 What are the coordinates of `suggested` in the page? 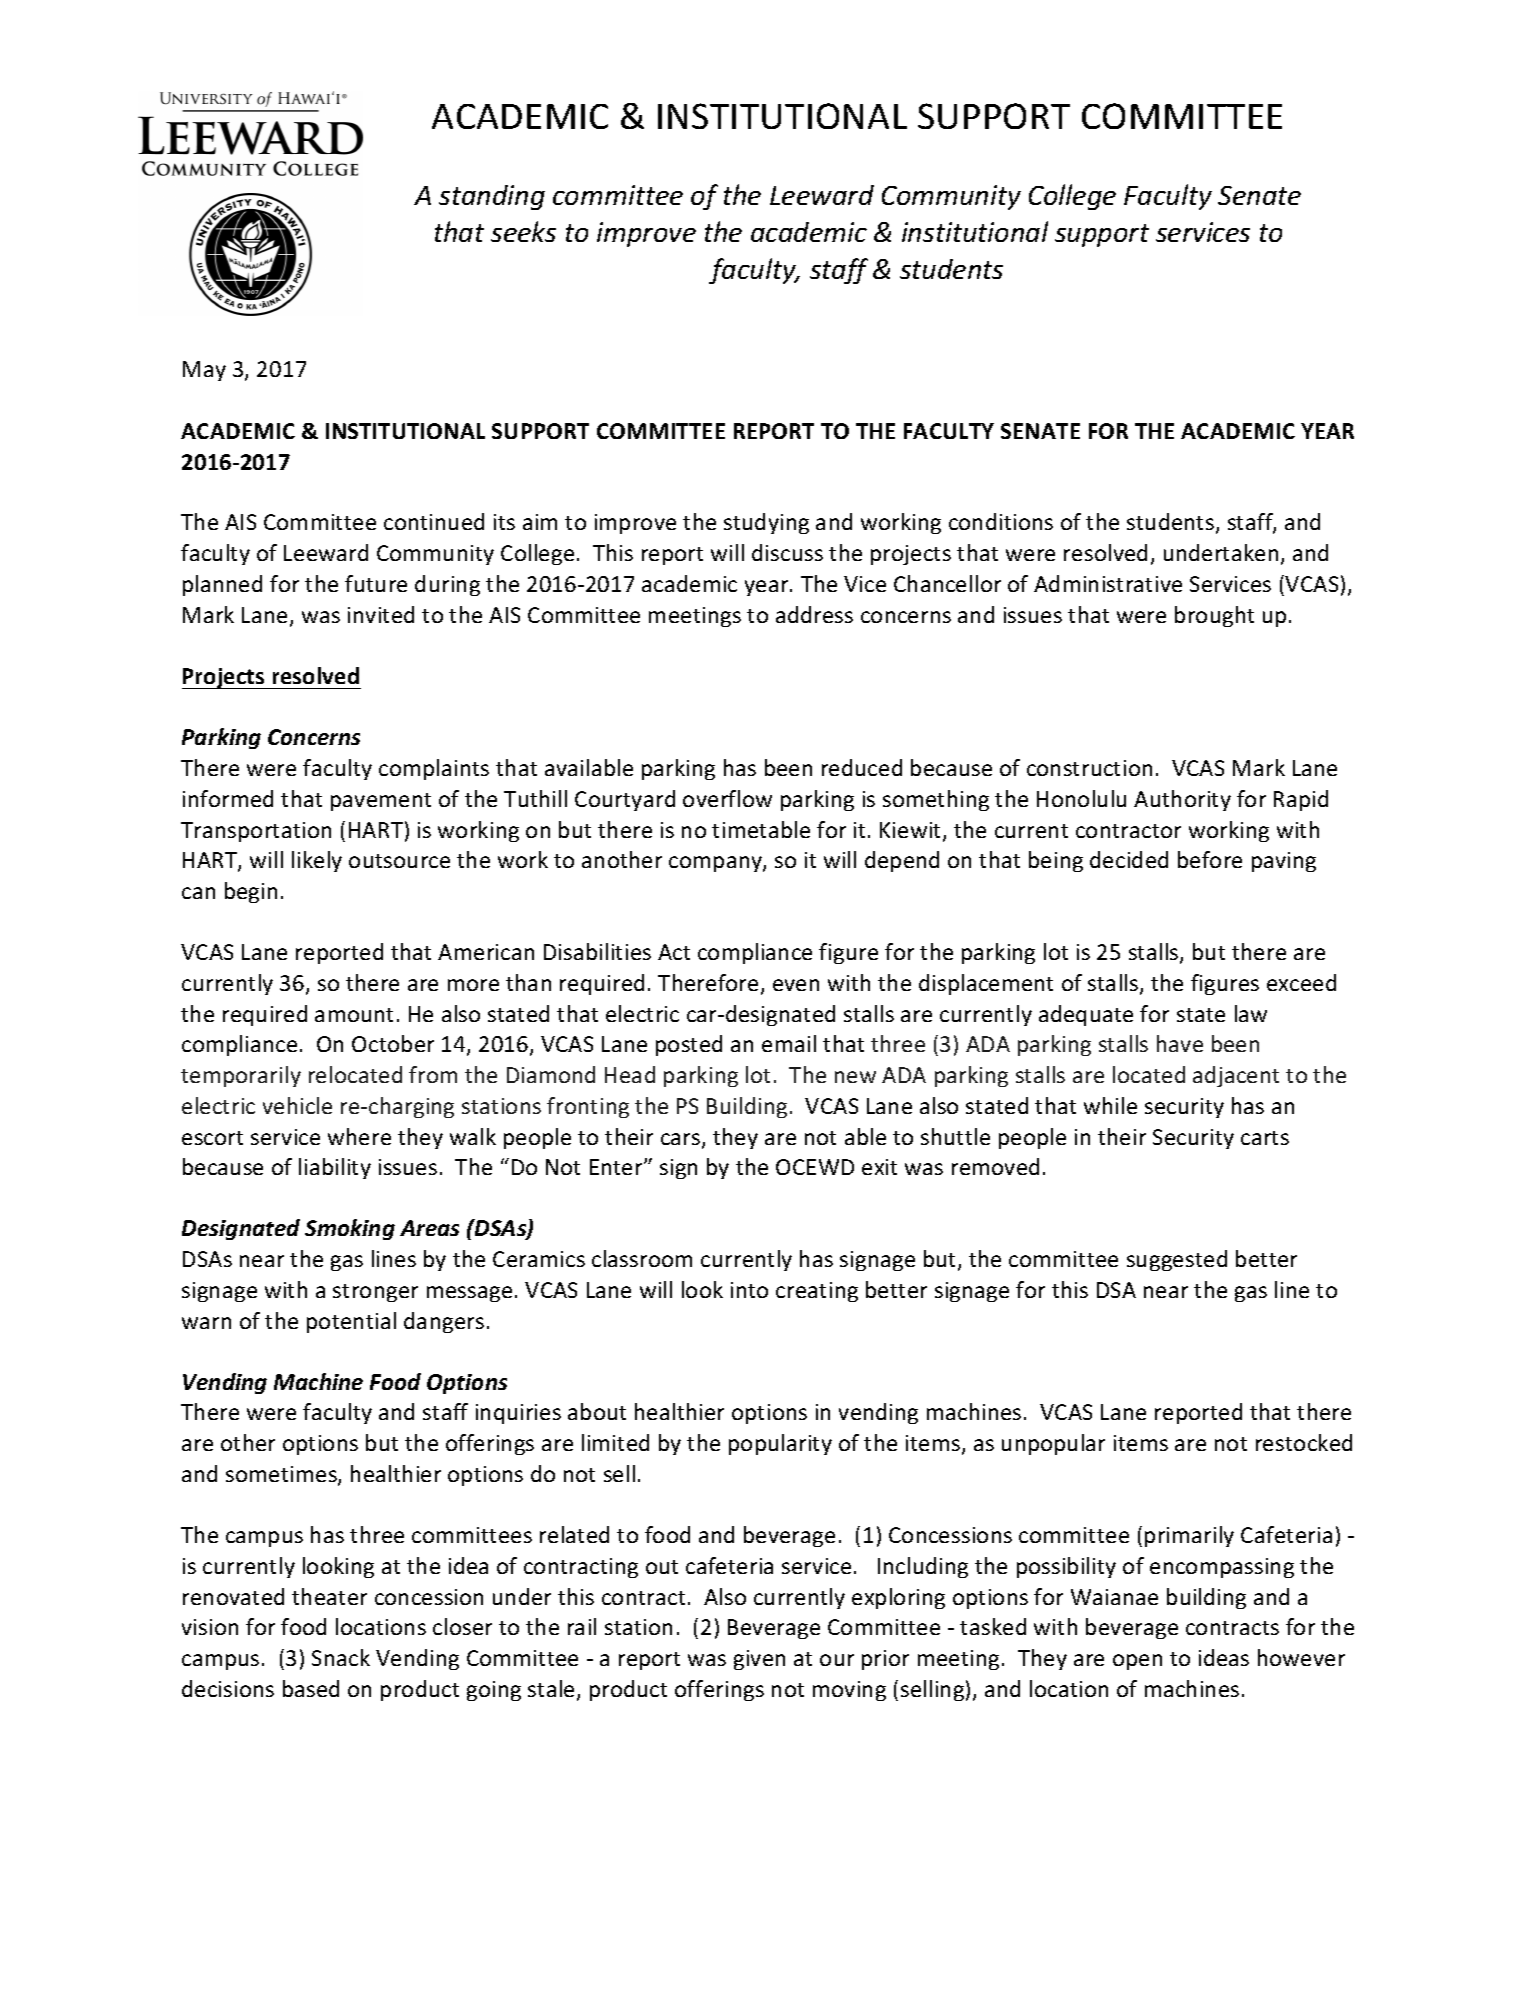 It's located at (1177, 1260).
